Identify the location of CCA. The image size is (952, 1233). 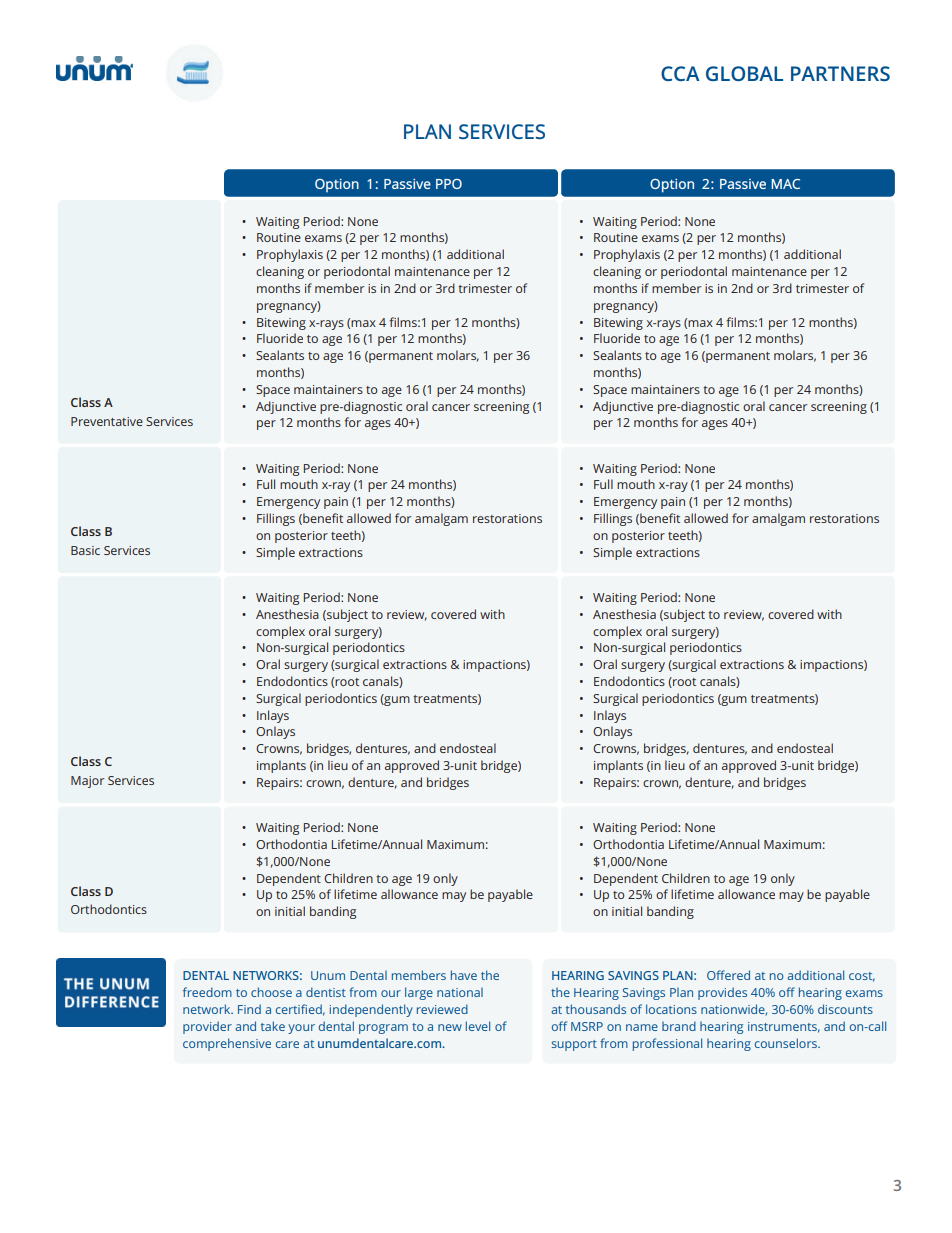
(680, 73).
